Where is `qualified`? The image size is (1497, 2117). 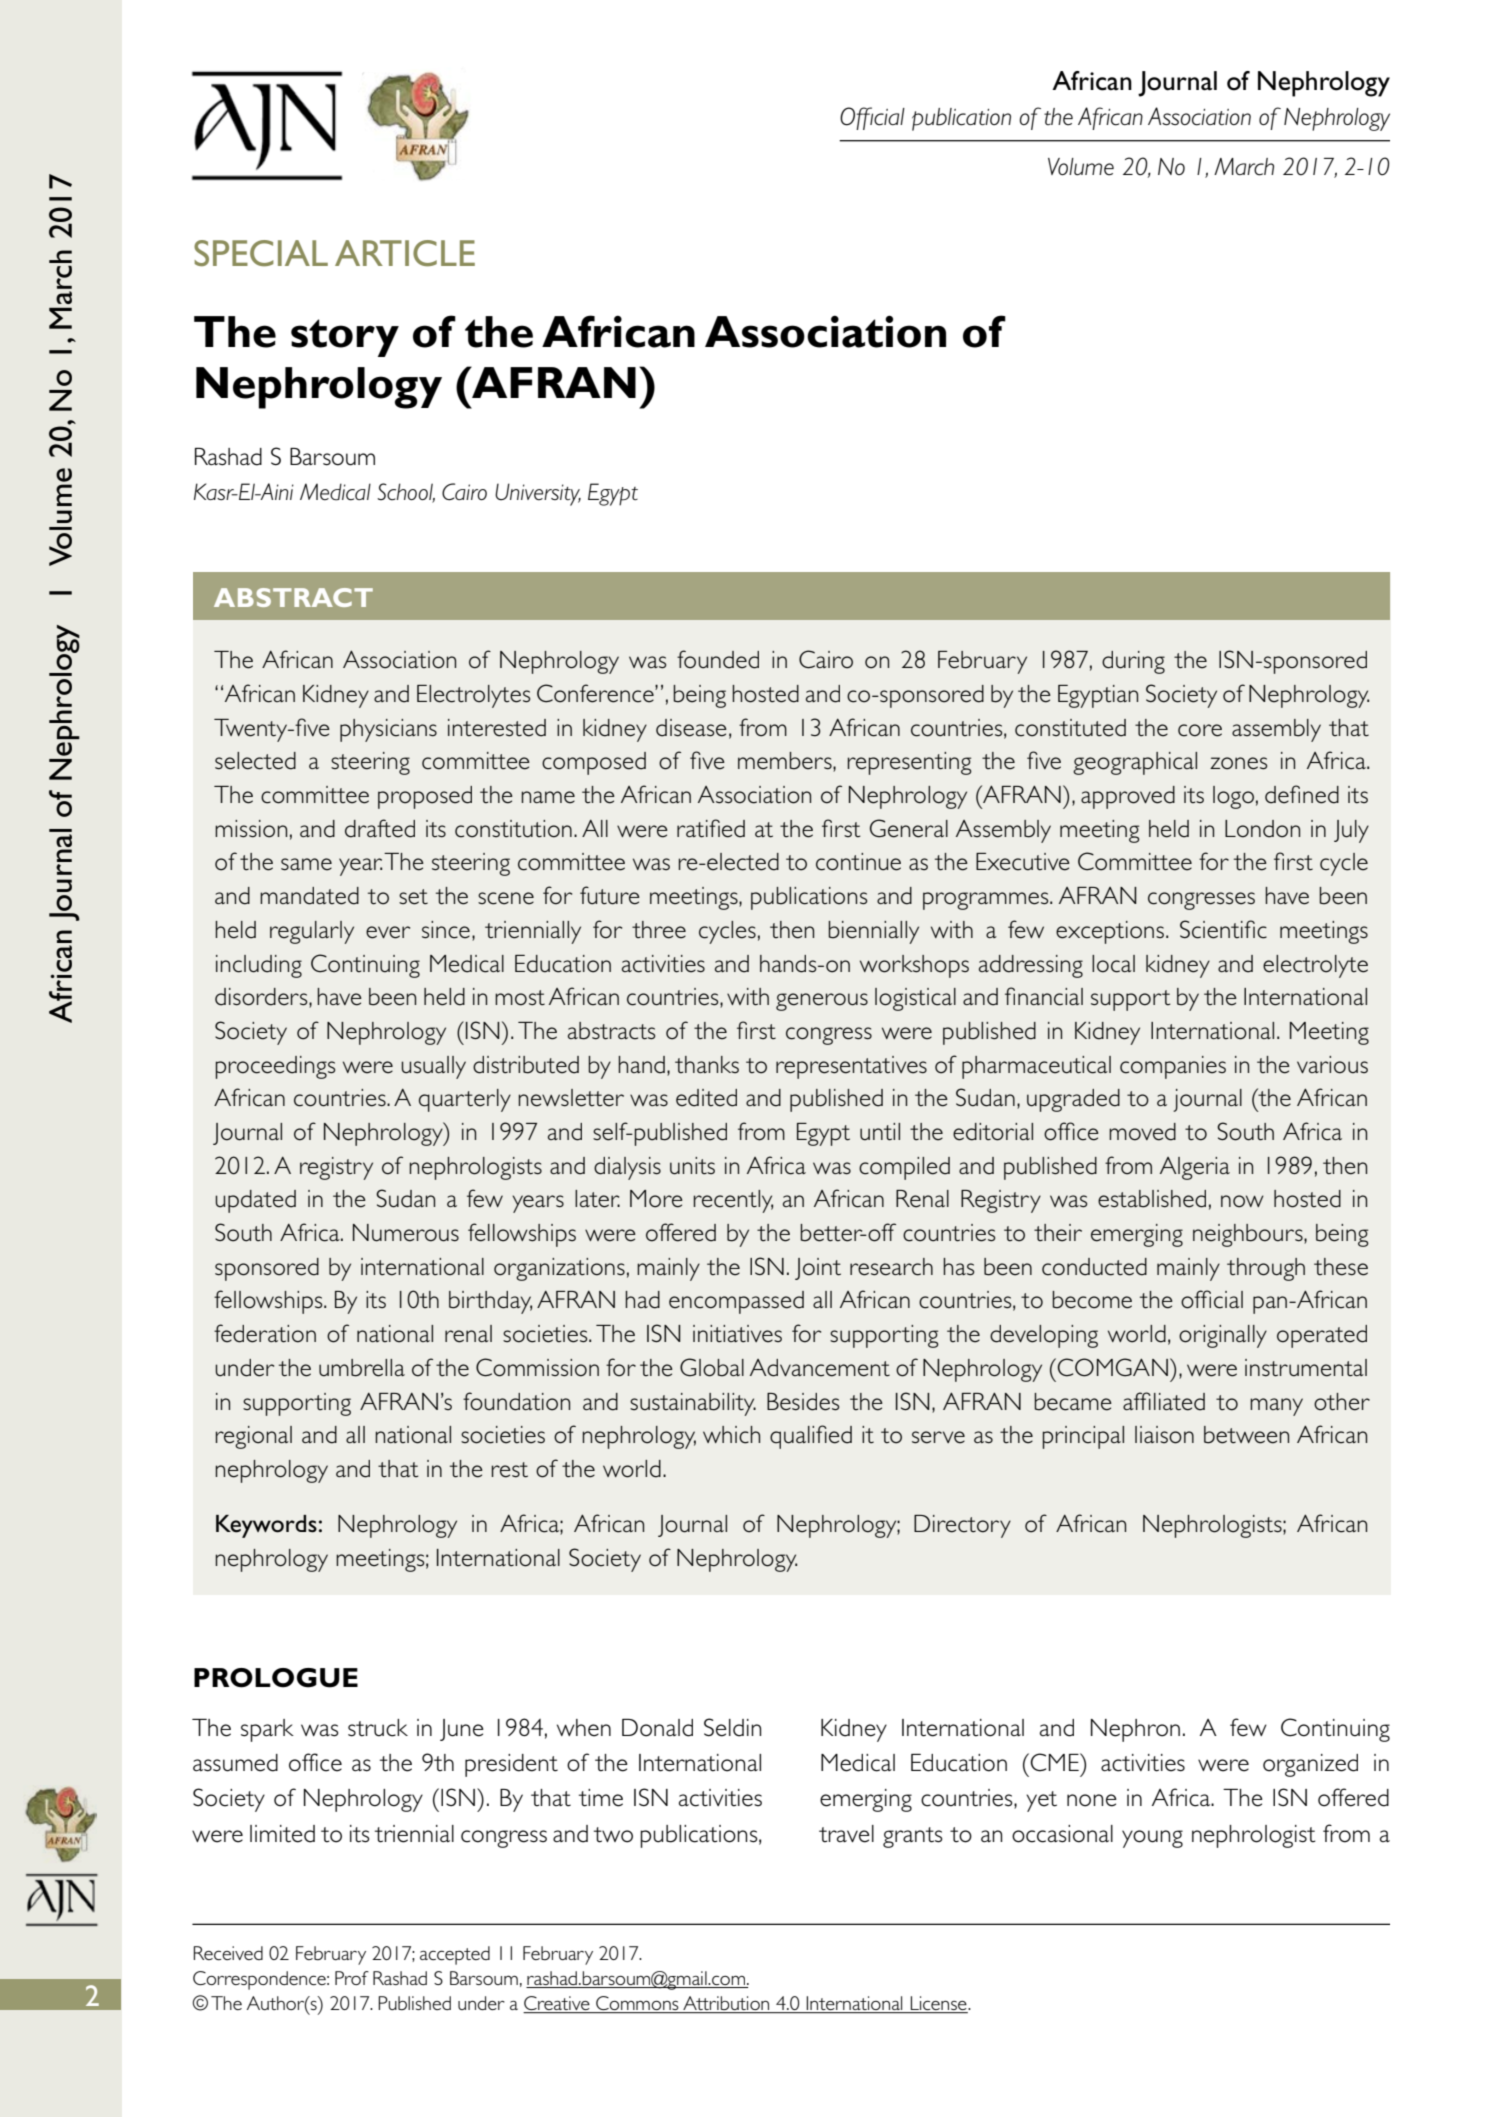 qualified is located at coordinates (811, 1437).
